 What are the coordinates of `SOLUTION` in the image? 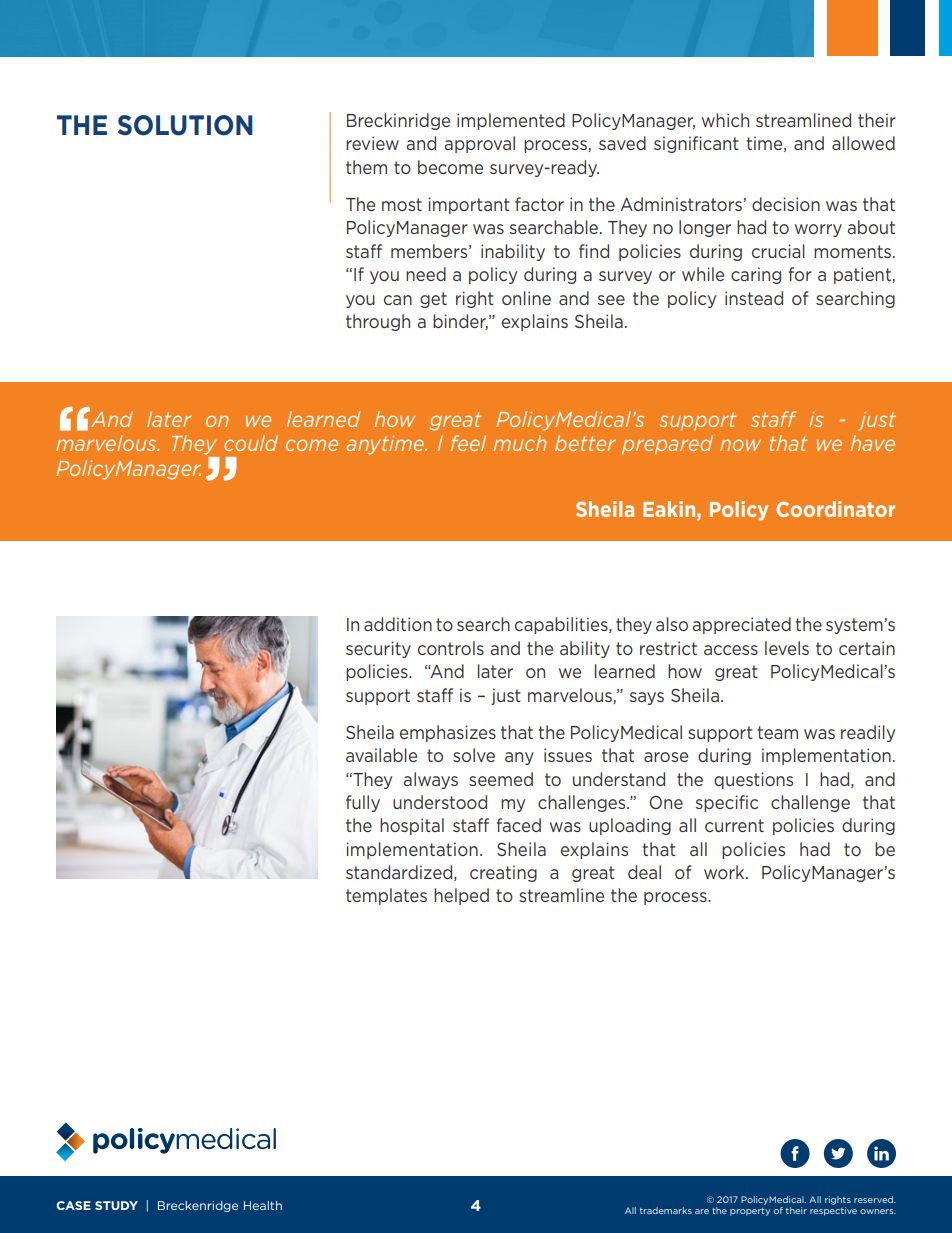 It's located at (185, 125).
